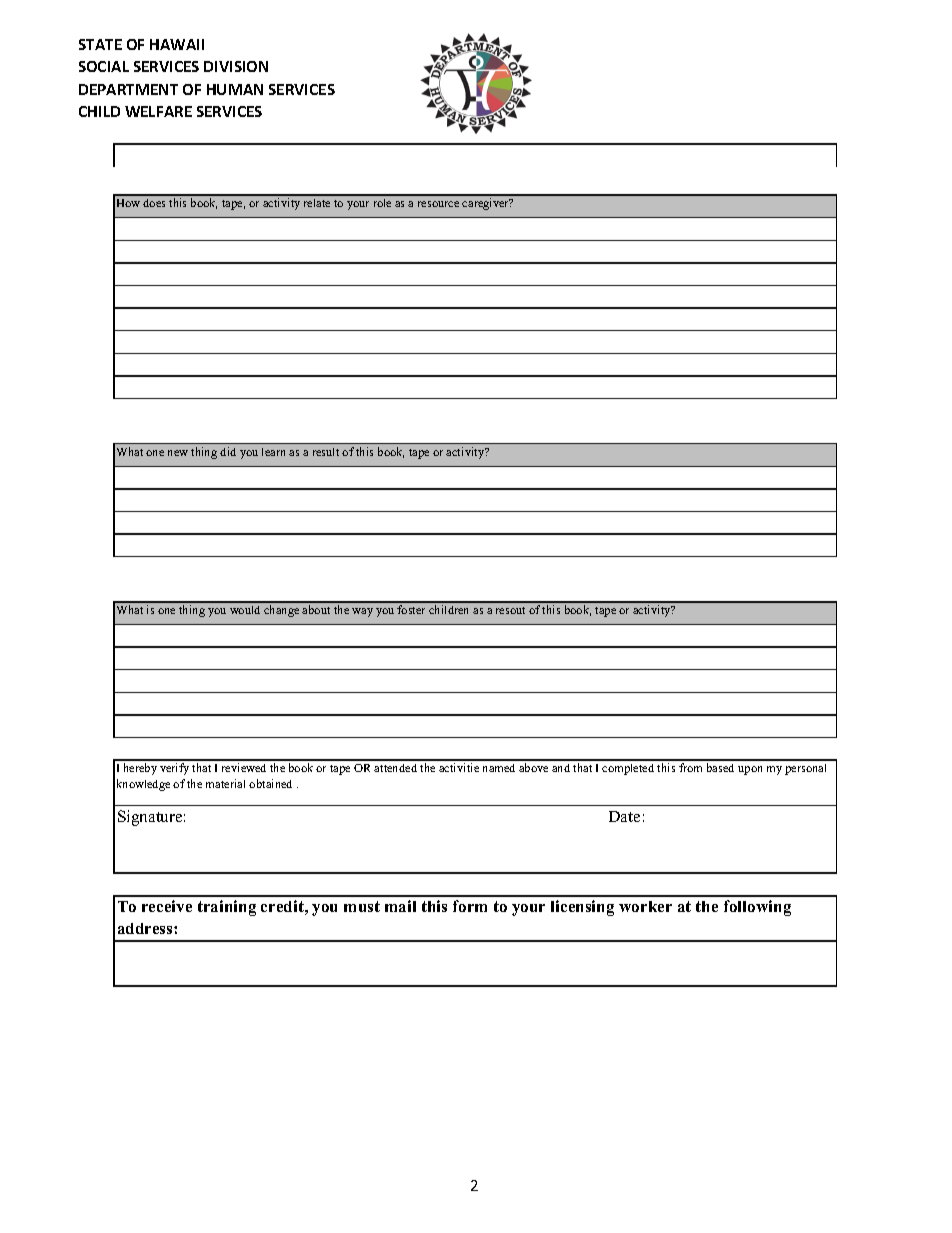 This image has height=1233, width=952. Describe the element at coordinates (140, 769) in the image. I see `hereby` at that location.
